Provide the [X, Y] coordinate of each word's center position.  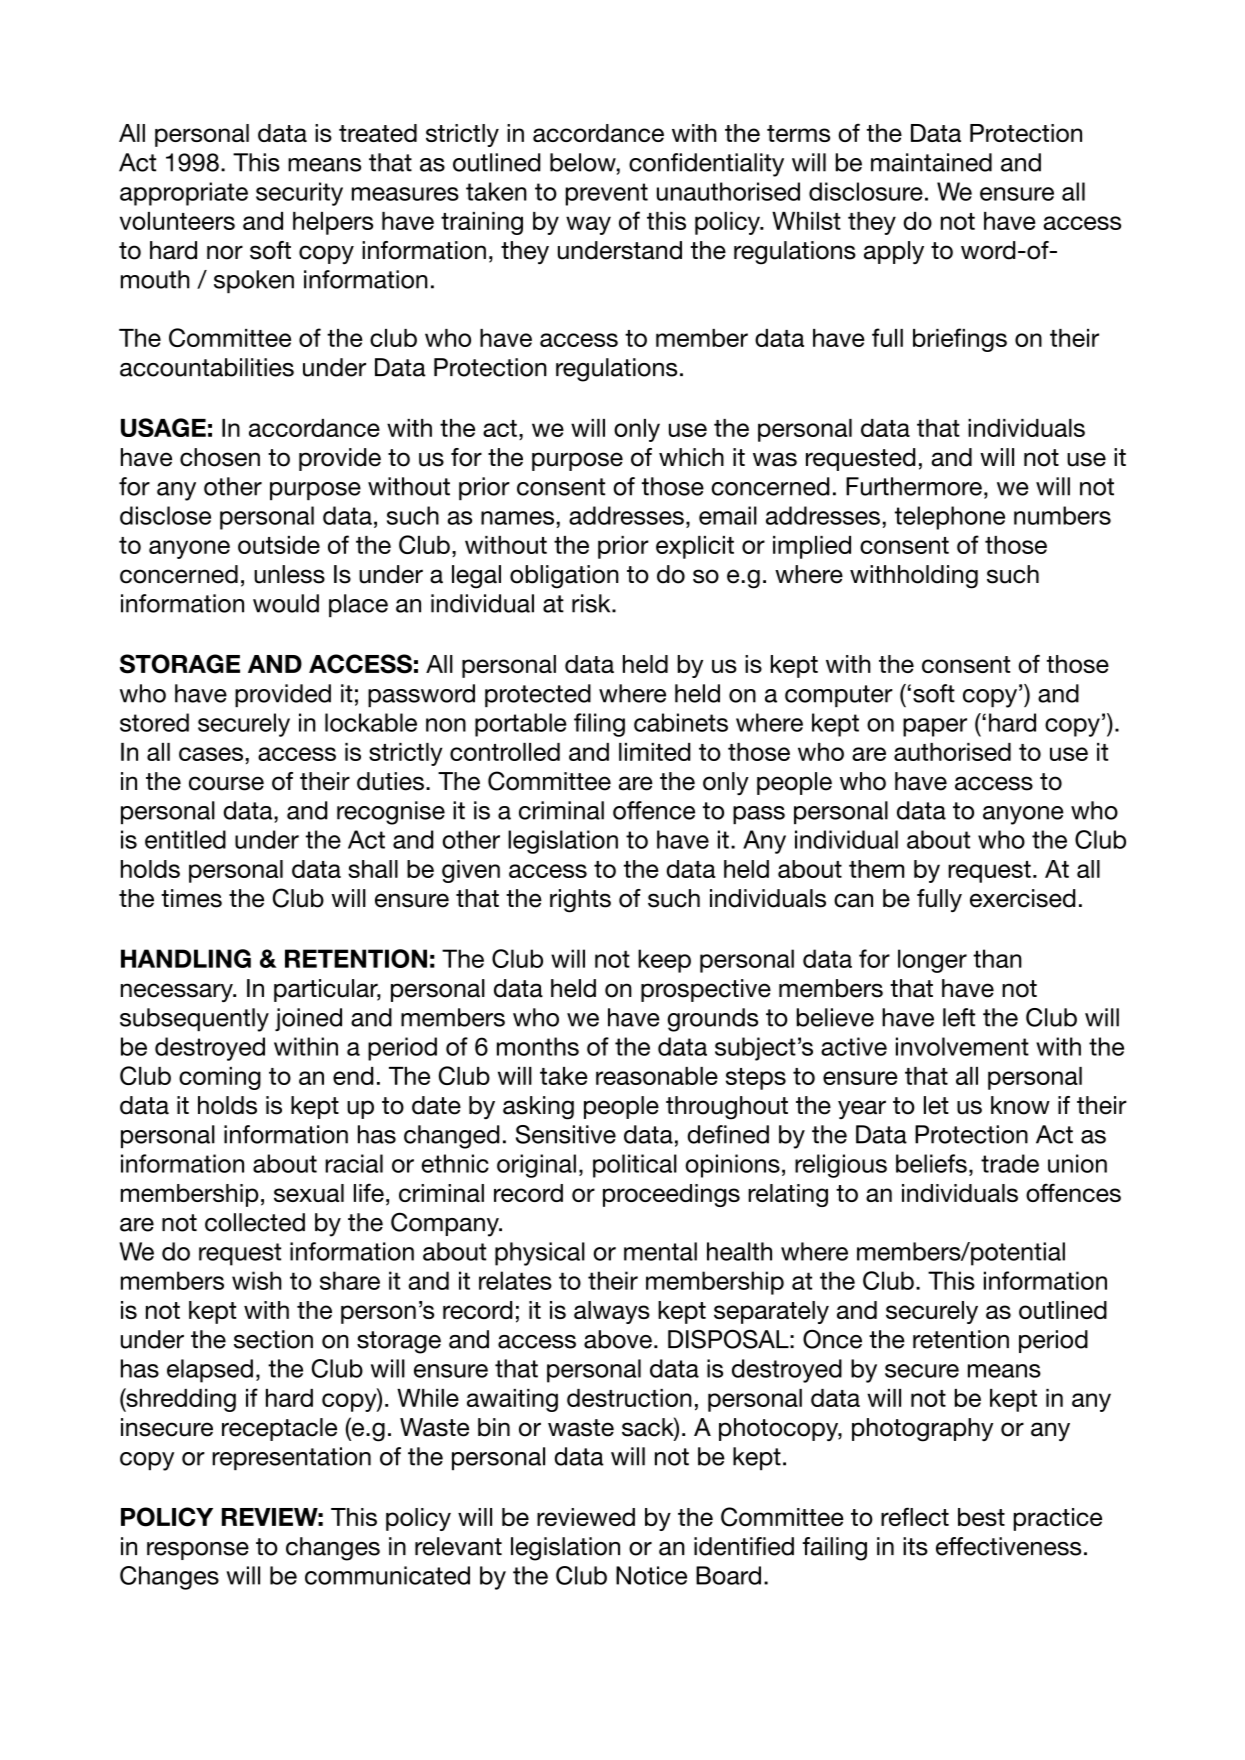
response [198, 1551]
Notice [651, 1575]
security [299, 194]
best [981, 1517]
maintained [931, 162]
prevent [606, 194]
